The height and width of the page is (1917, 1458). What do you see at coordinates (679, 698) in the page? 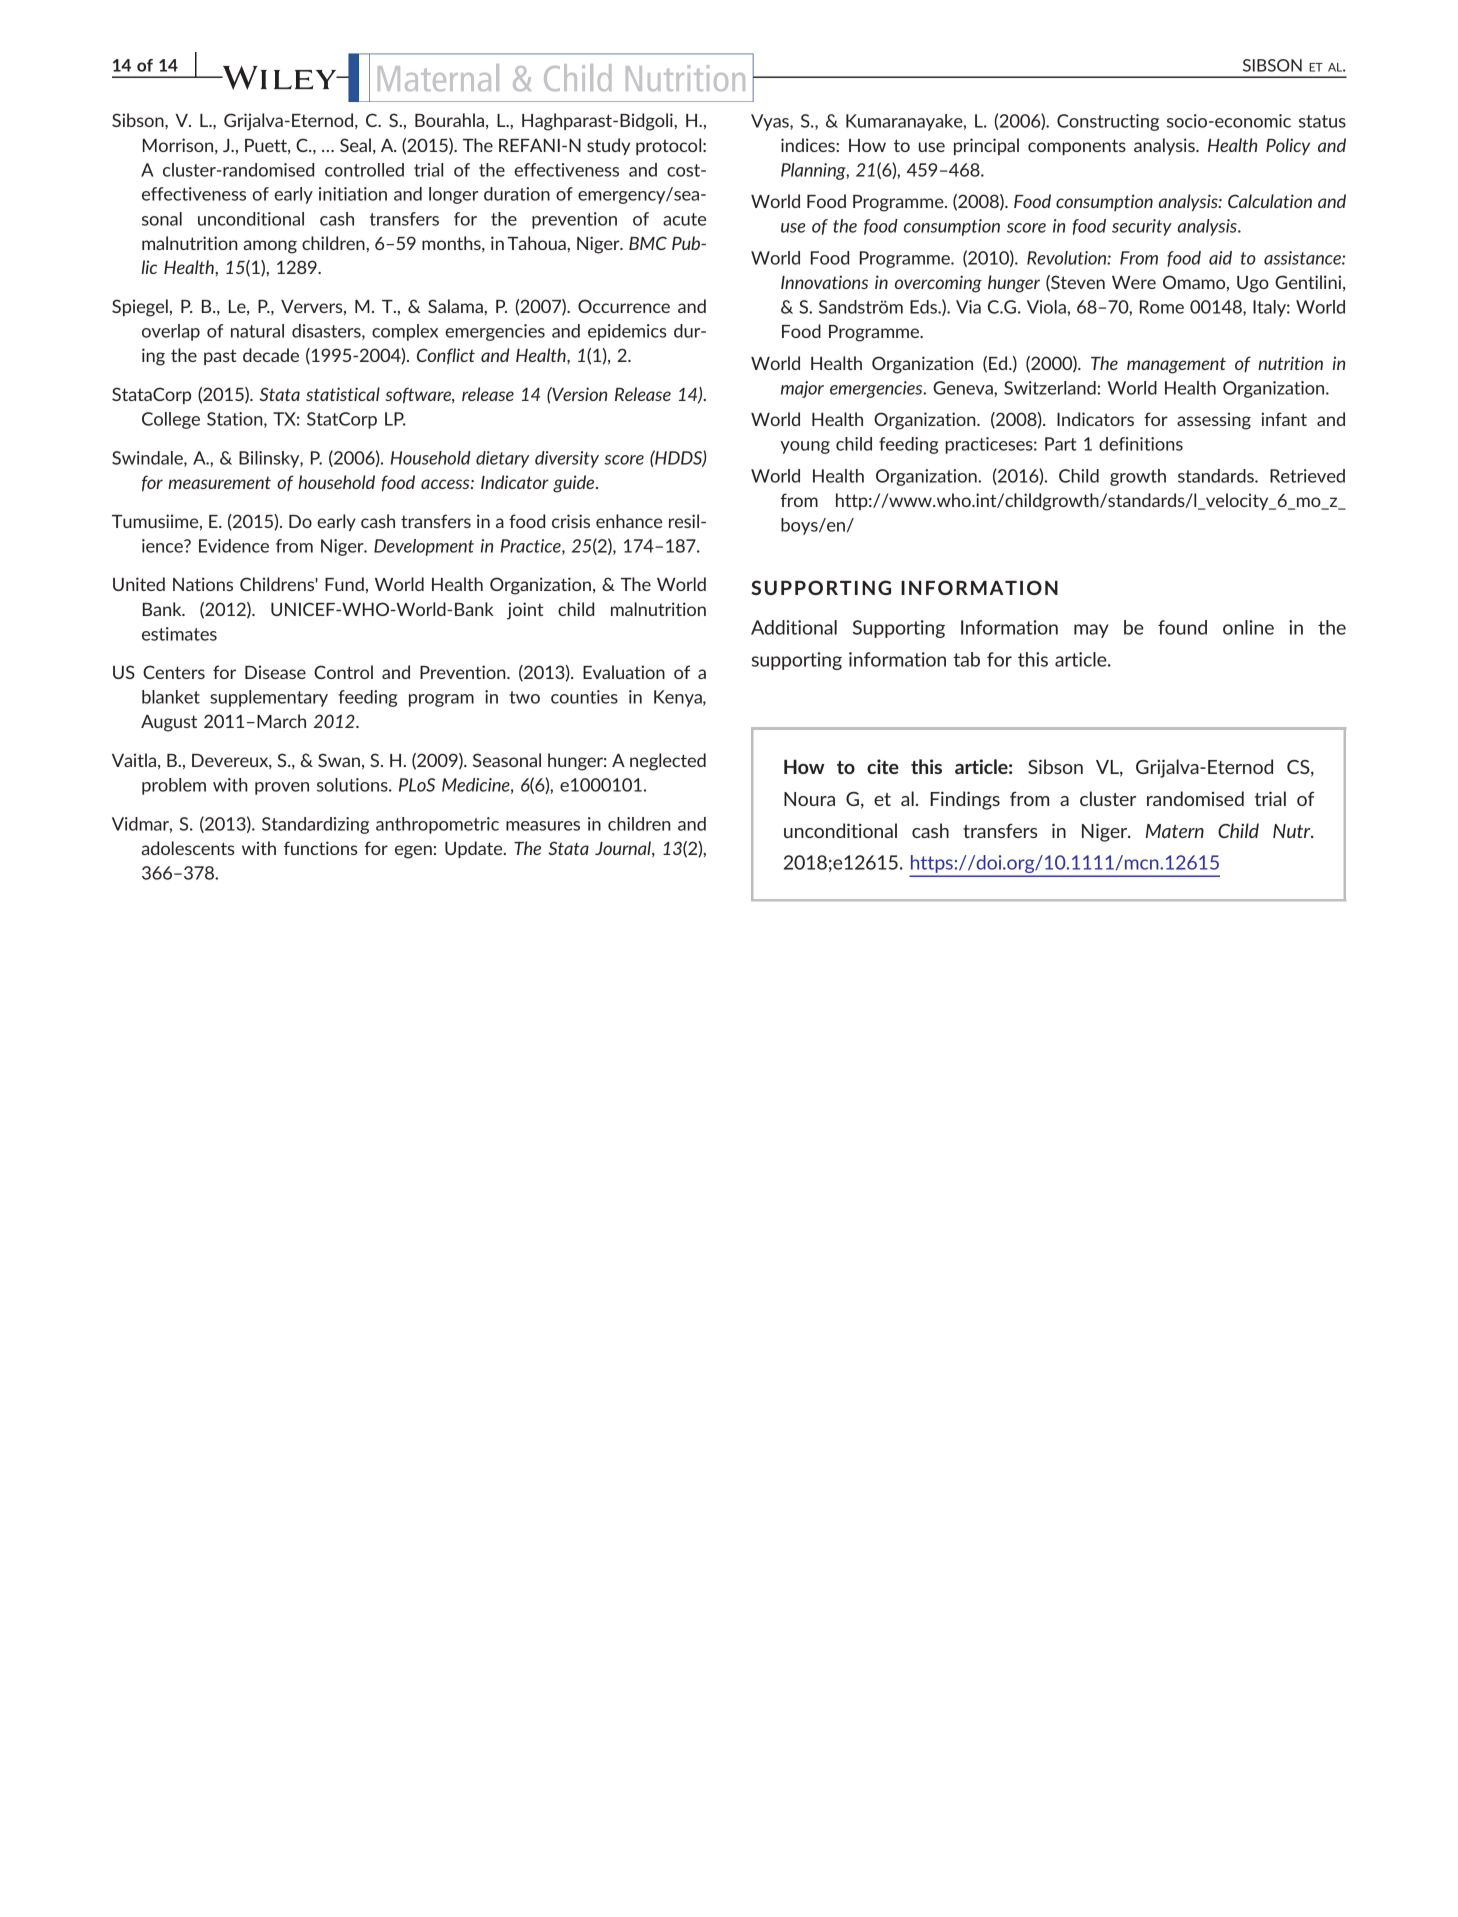
I see `Kenya` at bounding box center [679, 698].
